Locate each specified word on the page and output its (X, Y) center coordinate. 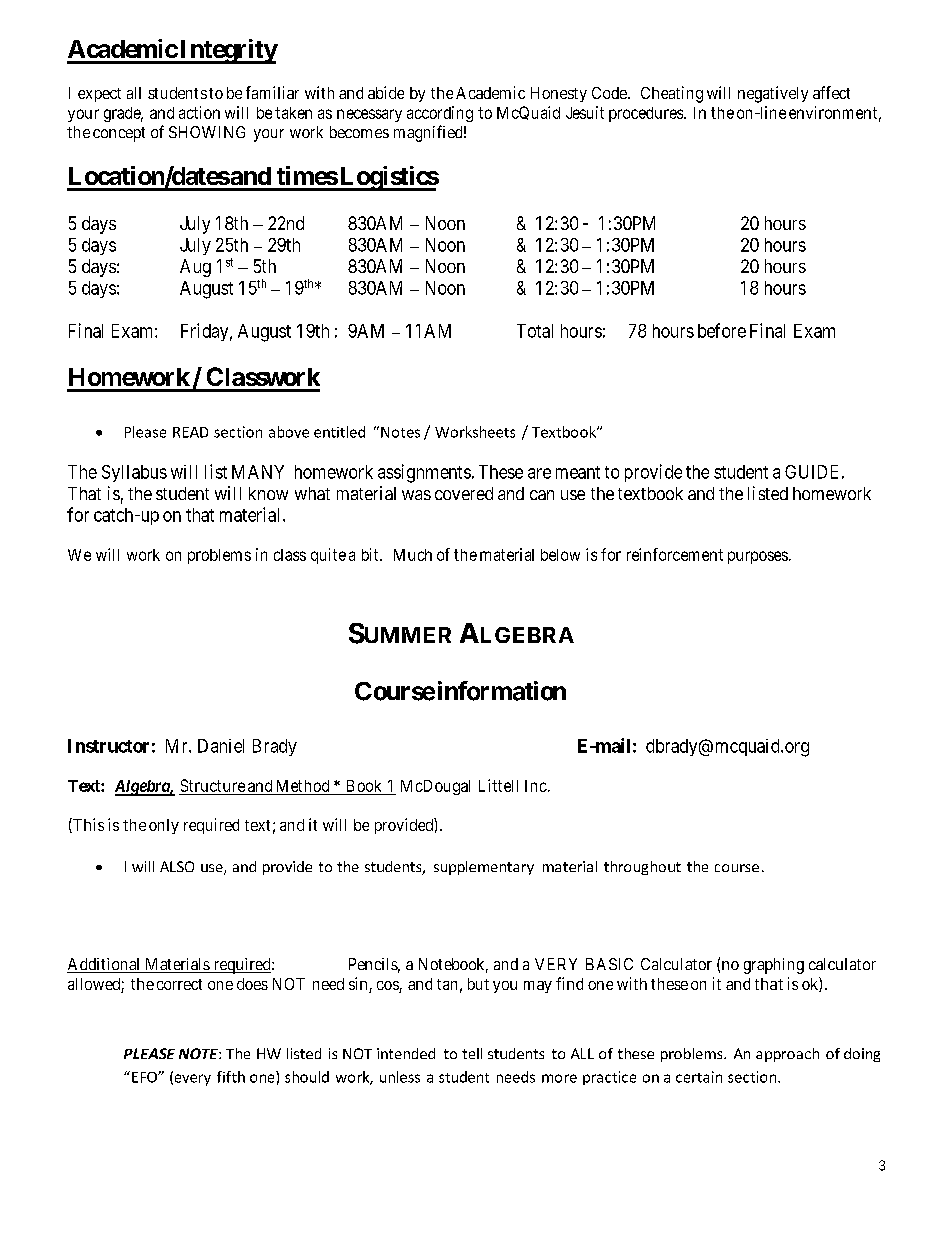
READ (190, 432)
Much (413, 555)
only (164, 826)
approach (787, 1055)
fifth (231, 1077)
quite (328, 556)
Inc (536, 786)
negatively (773, 94)
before (722, 330)
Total (535, 331)
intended (406, 1053)
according (440, 114)
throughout (642, 868)
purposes (758, 557)
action (199, 112)
